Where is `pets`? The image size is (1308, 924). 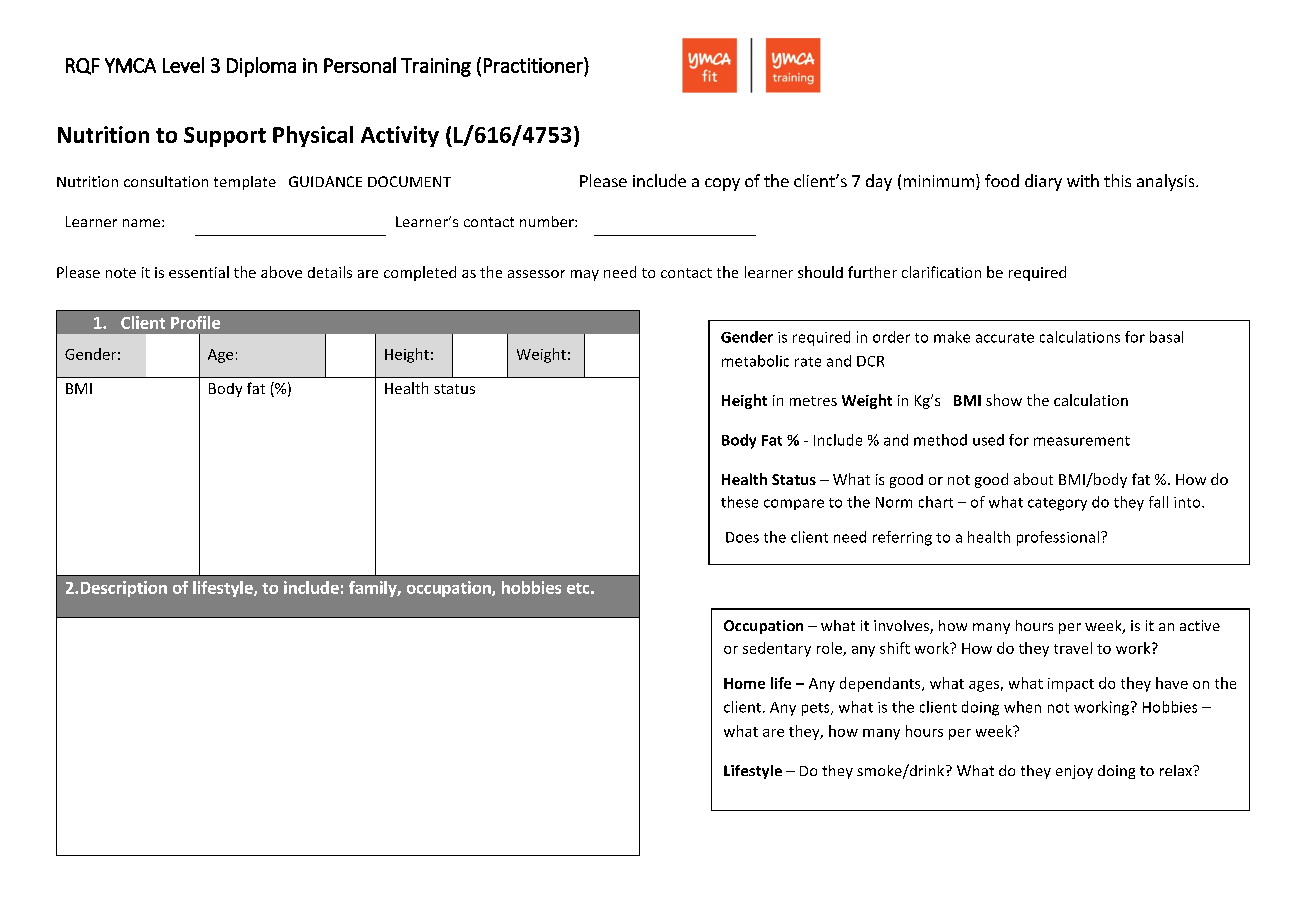
pets is located at coordinates (817, 709).
